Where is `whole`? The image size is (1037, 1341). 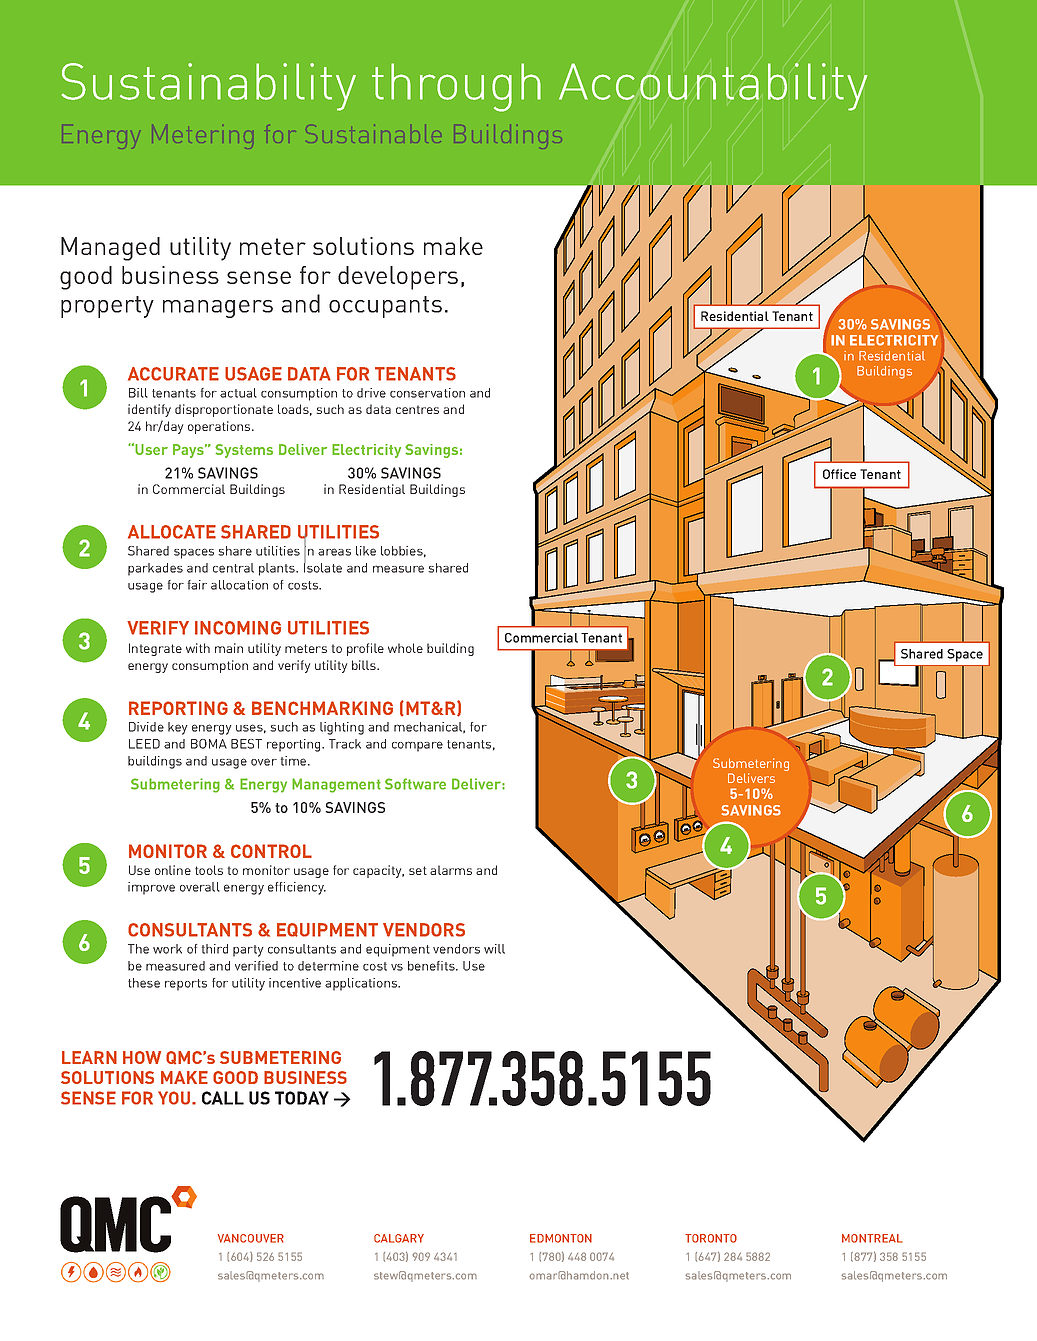
whole is located at coordinates (405, 648).
